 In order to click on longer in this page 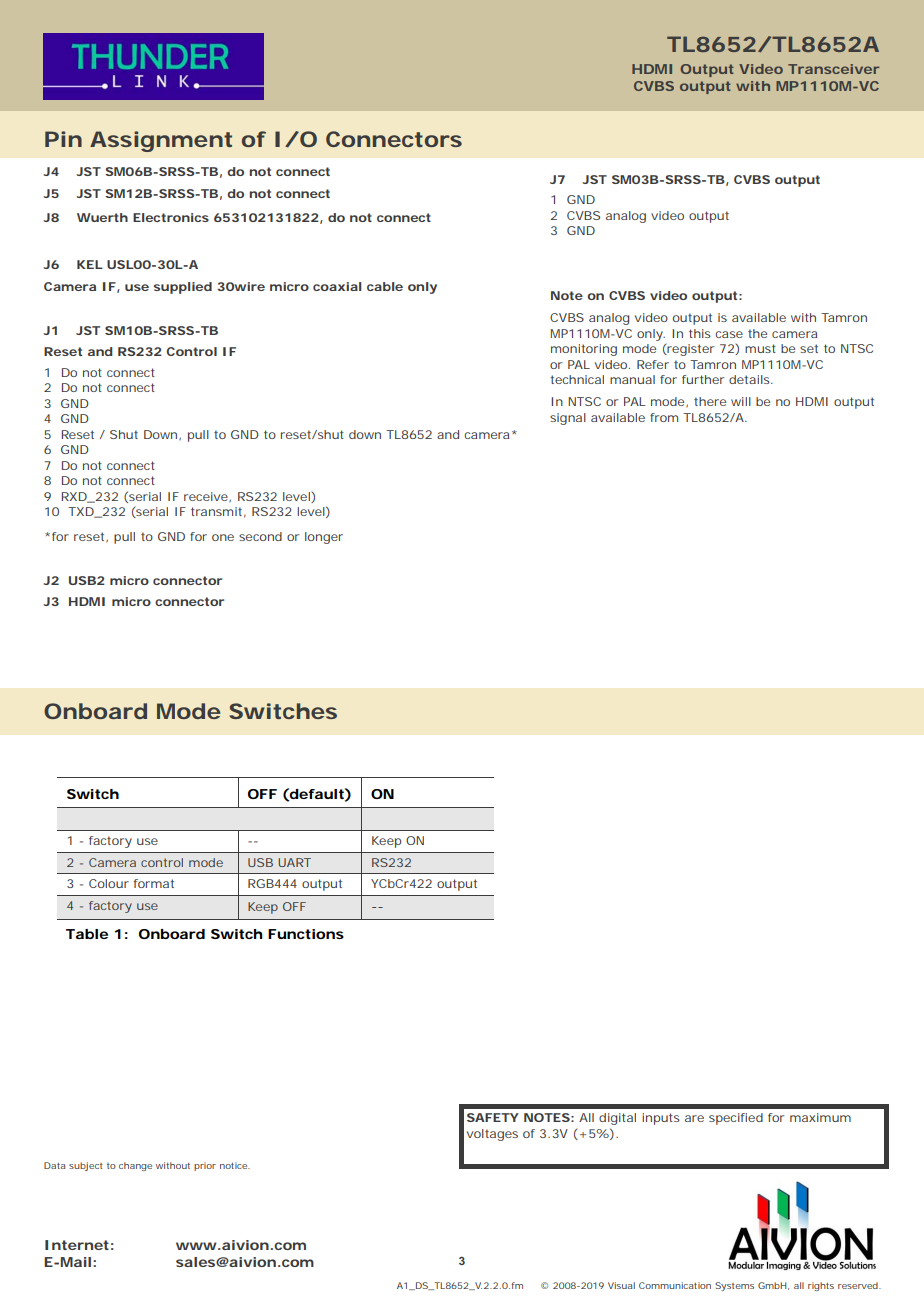, I will do `click(324, 538)`.
